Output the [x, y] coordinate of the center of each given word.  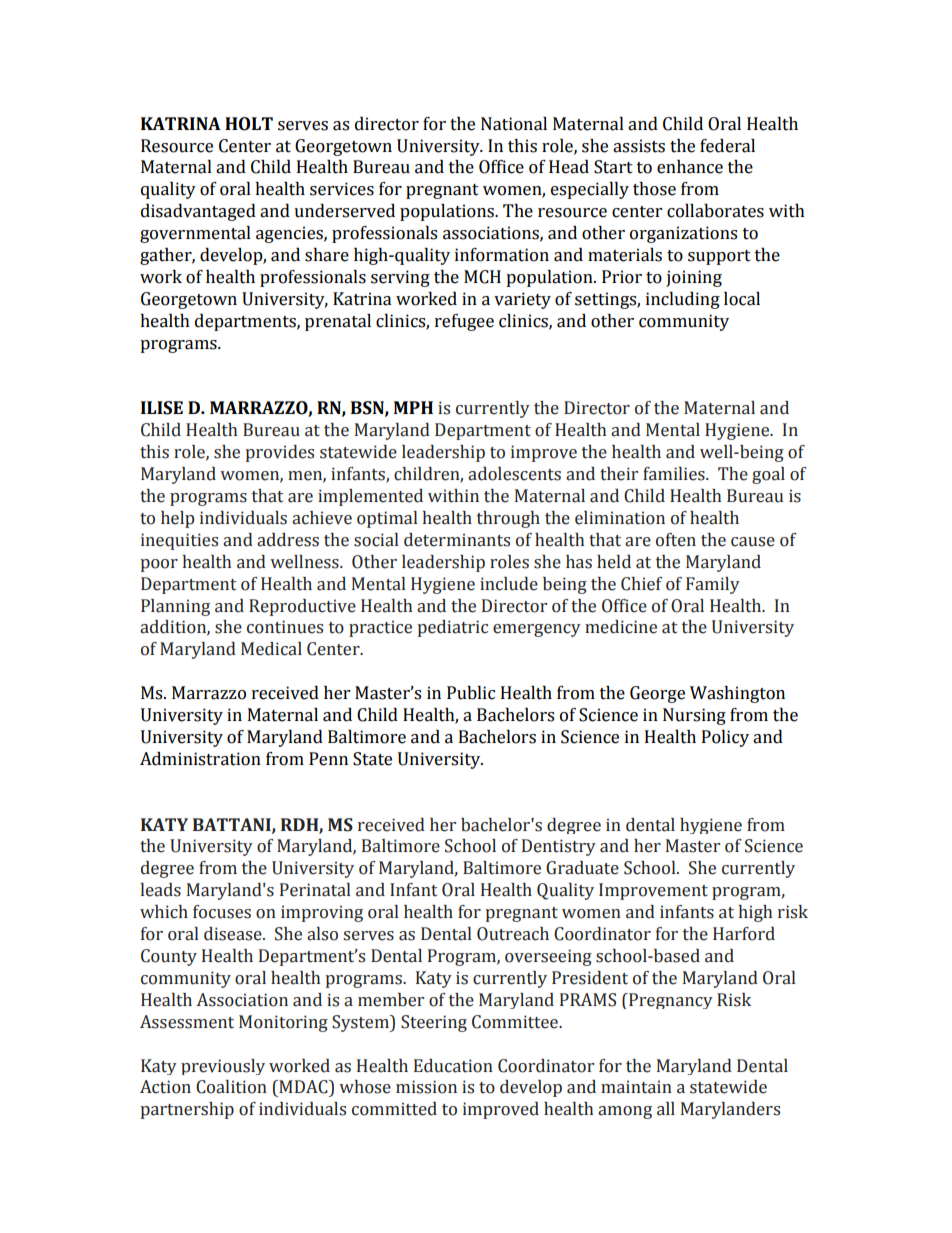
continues [285, 627]
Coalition [231, 1087]
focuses [222, 912]
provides [280, 453]
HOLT [249, 124]
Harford [744, 934]
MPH [413, 407]
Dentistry [559, 847]
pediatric [453, 628]
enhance [690, 167]
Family [713, 585]
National [514, 124]
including [683, 300]
